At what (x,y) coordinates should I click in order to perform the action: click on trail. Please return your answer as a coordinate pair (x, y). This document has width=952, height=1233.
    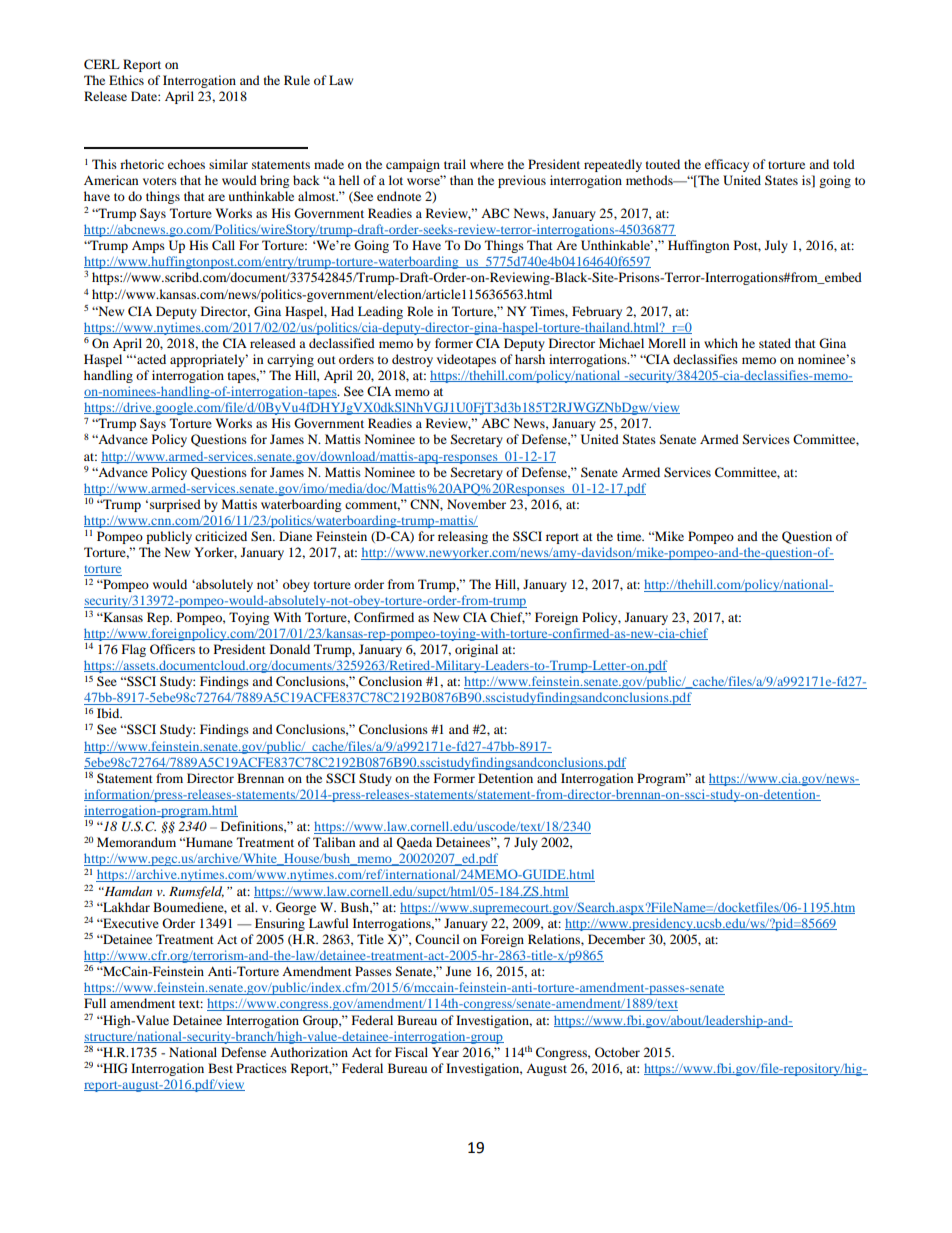
    Looking at the image, I should click on (455, 164).
